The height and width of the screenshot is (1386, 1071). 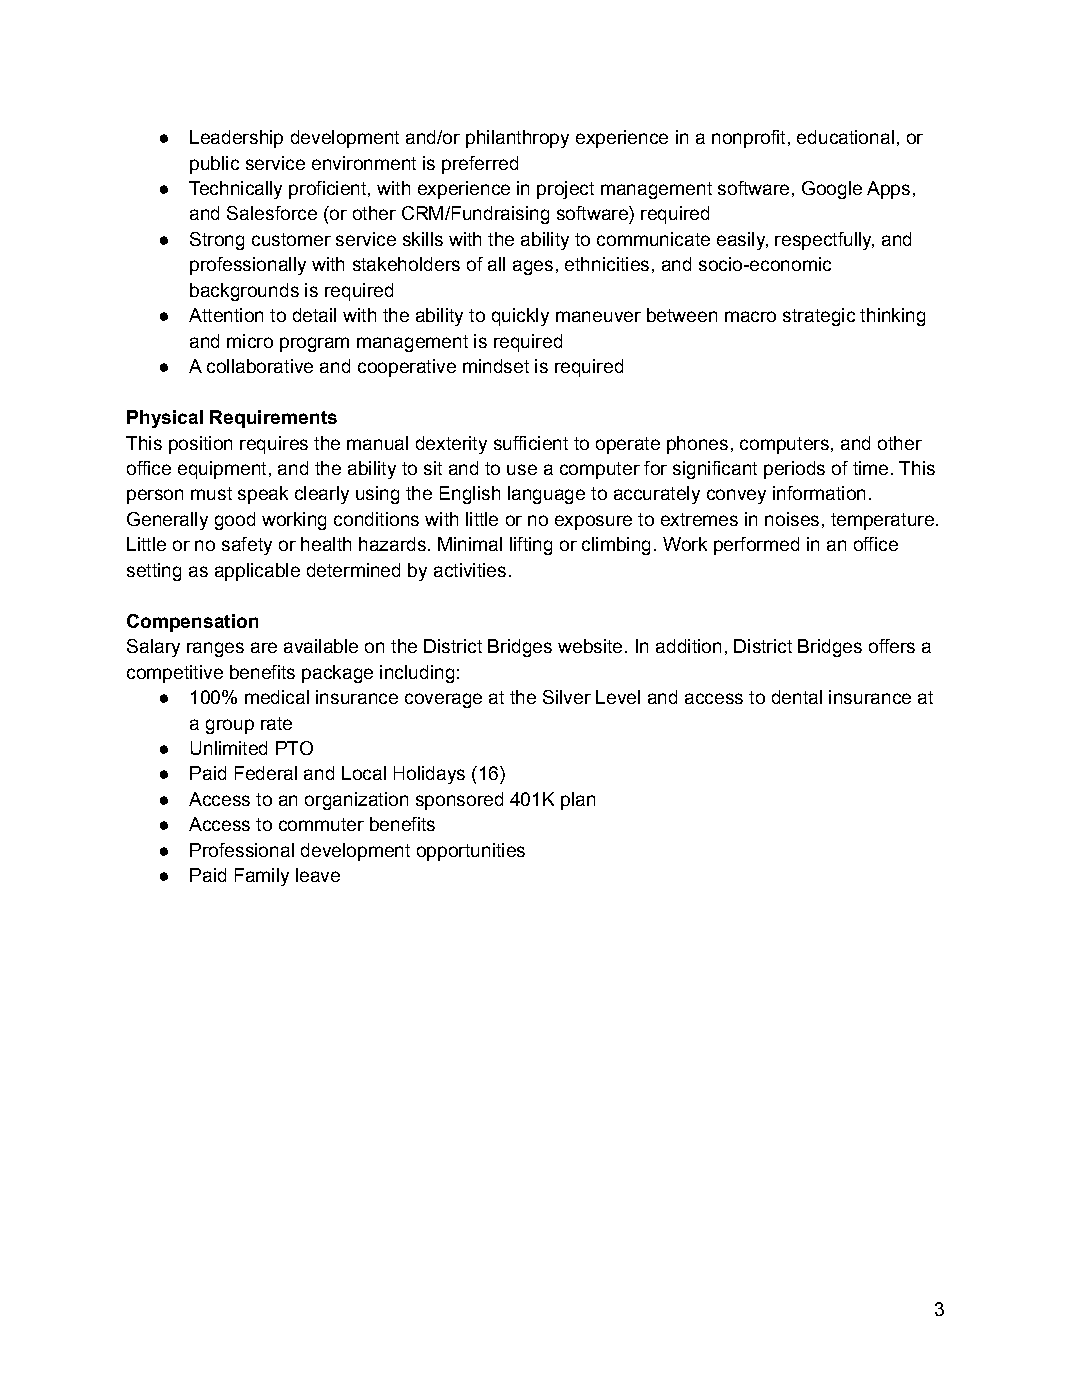 I want to click on plan, so click(x=578, y=801).
